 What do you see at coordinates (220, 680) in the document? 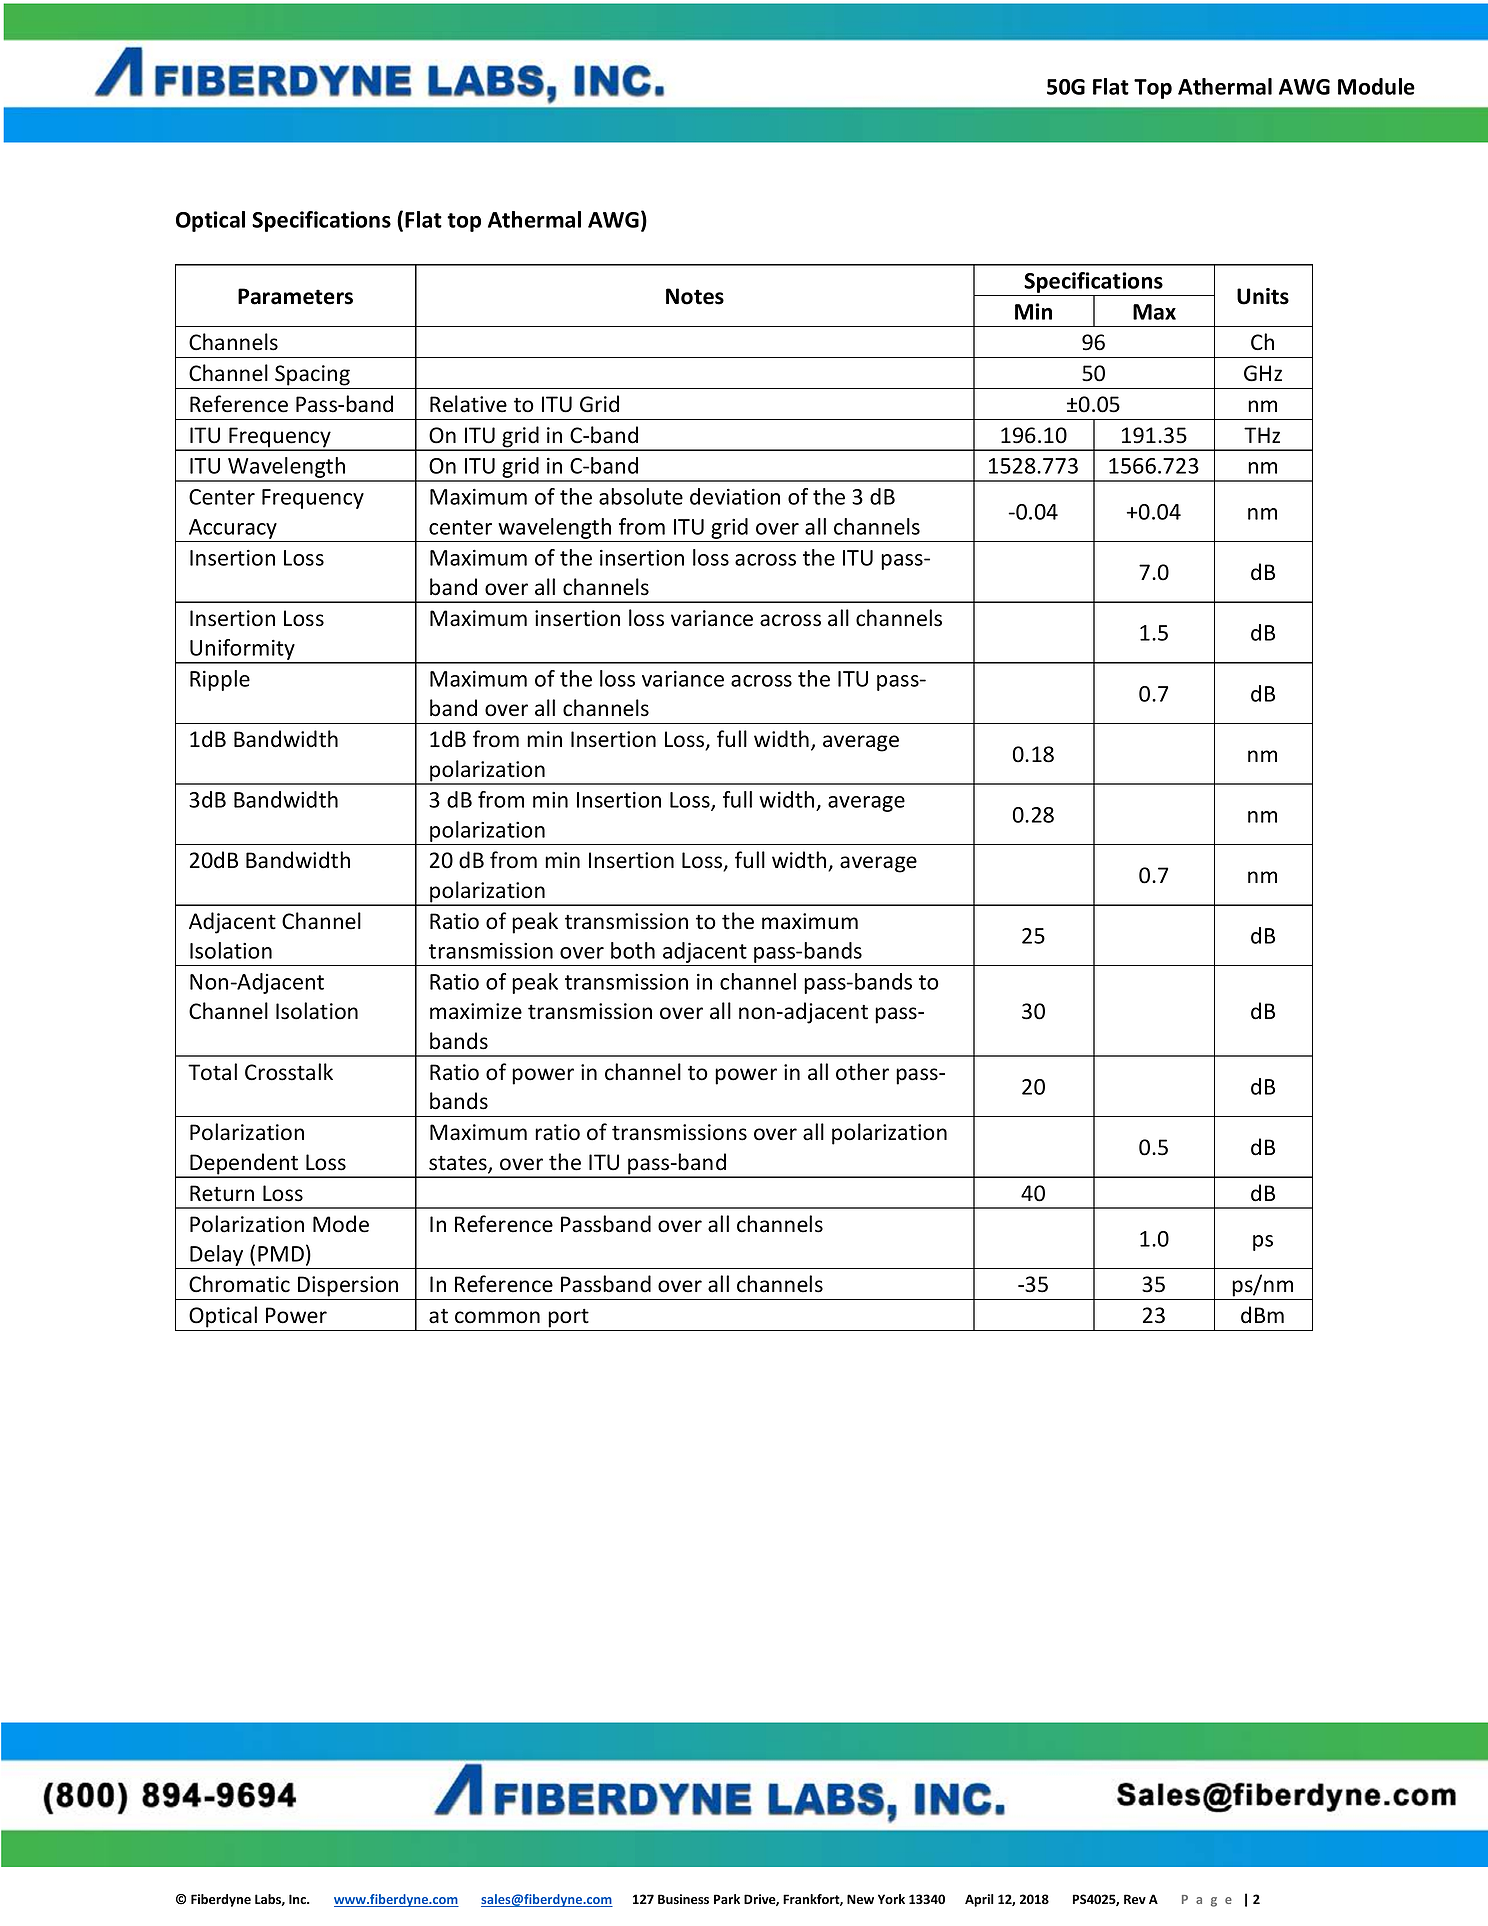
I see `Ripple` at bounding box center [220, 680].
